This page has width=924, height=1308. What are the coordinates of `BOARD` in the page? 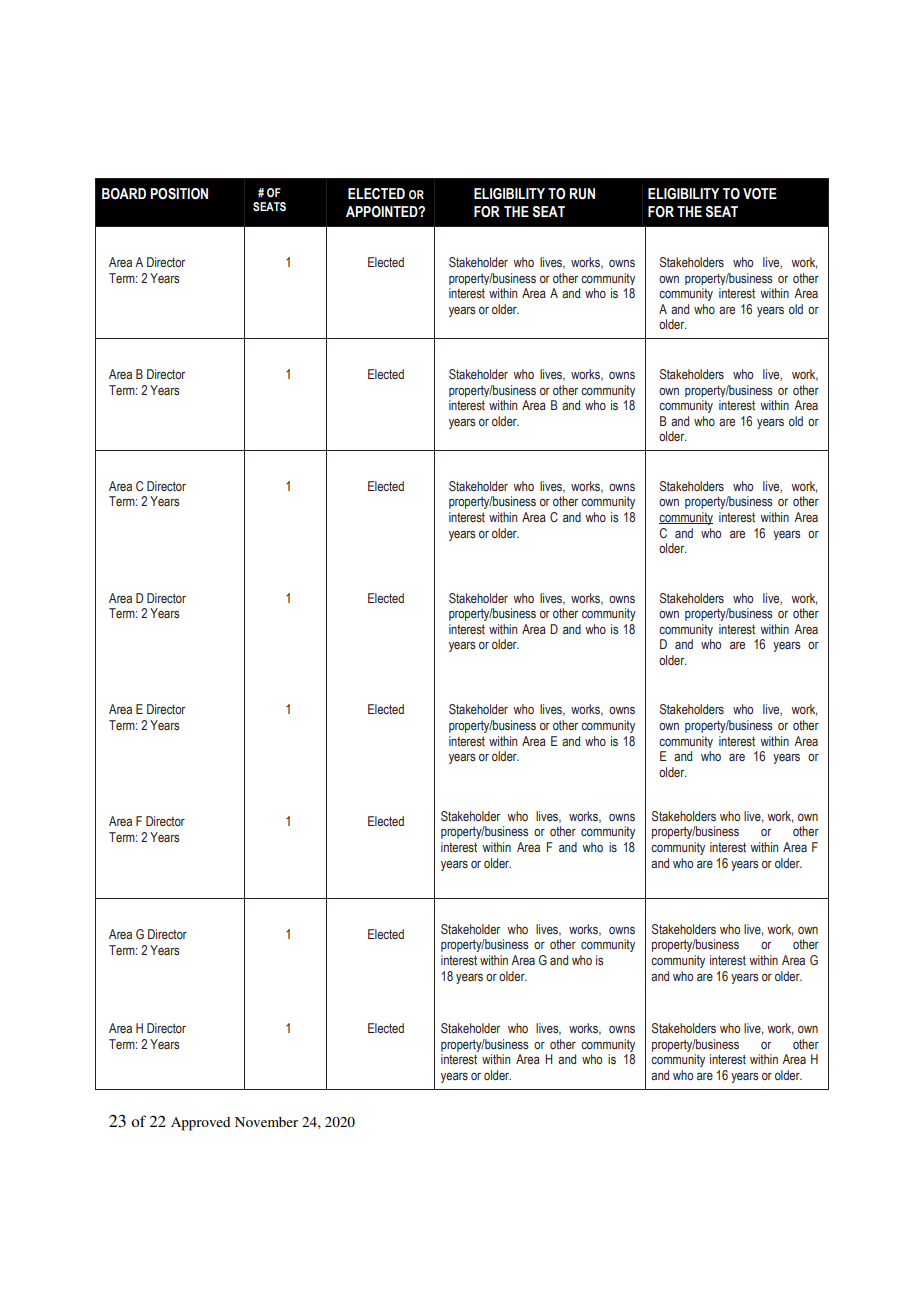 It's located at (124, 194).
